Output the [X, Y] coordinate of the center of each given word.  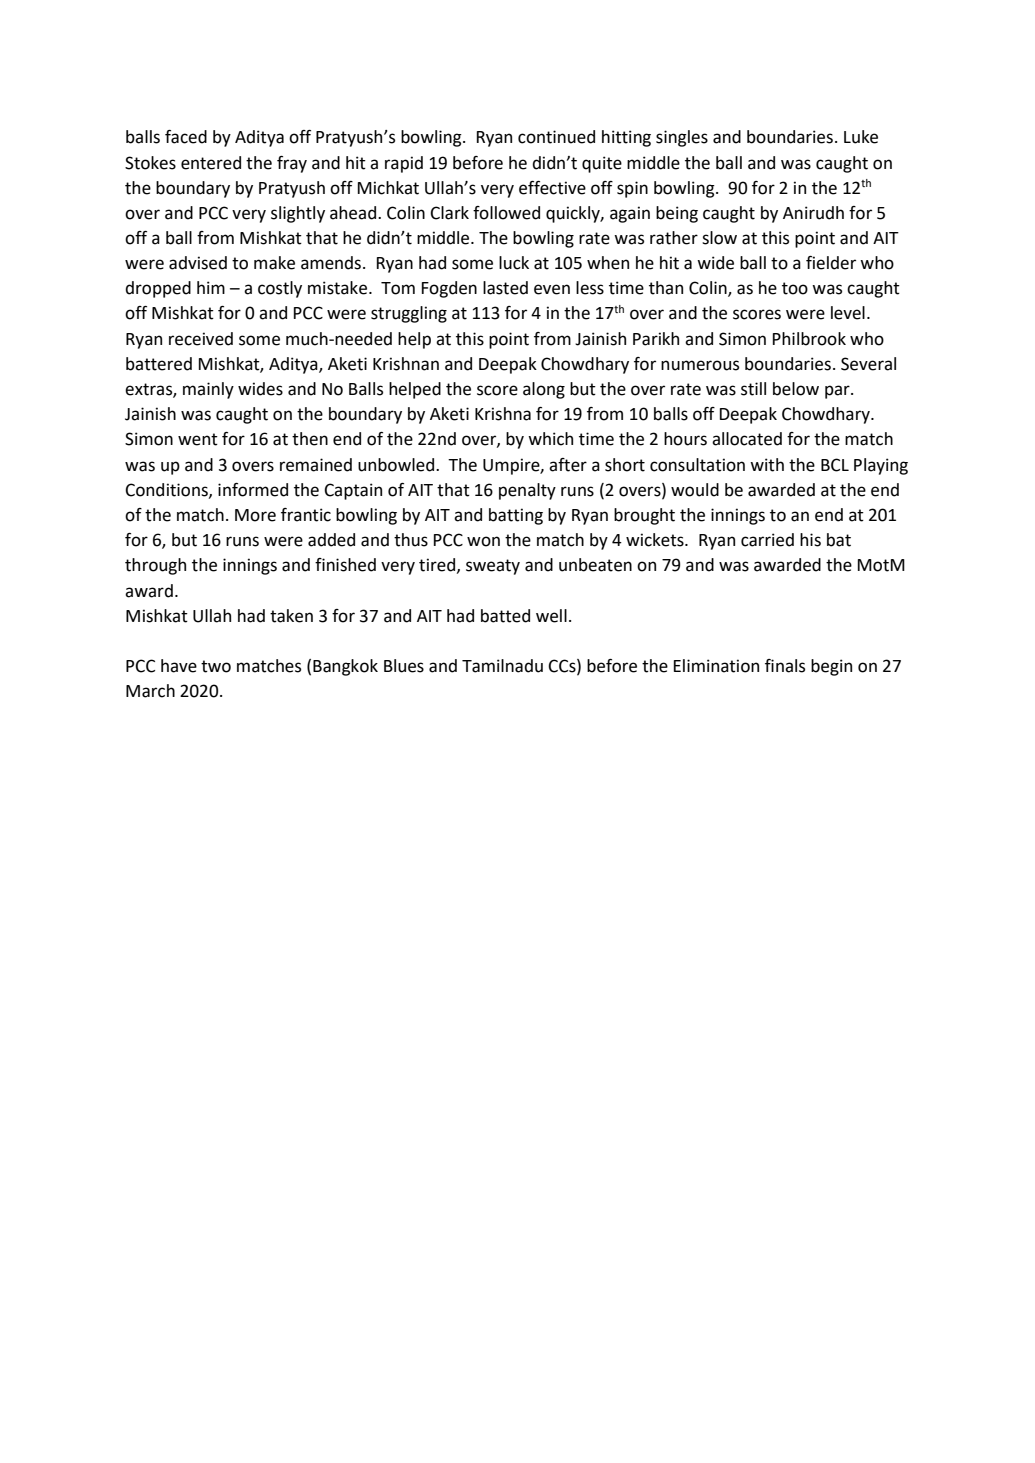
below [796, 389]
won [483, 541]
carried [767, 540]
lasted [505, 288]
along [544, 390]
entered [211, 163]
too [795, 288]
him [211, 287]
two [216, 666]
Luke [861, 137]
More [255, 515]
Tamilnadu [502, 666]
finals [785, 666]
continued [556, 137]
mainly [208, 390]
